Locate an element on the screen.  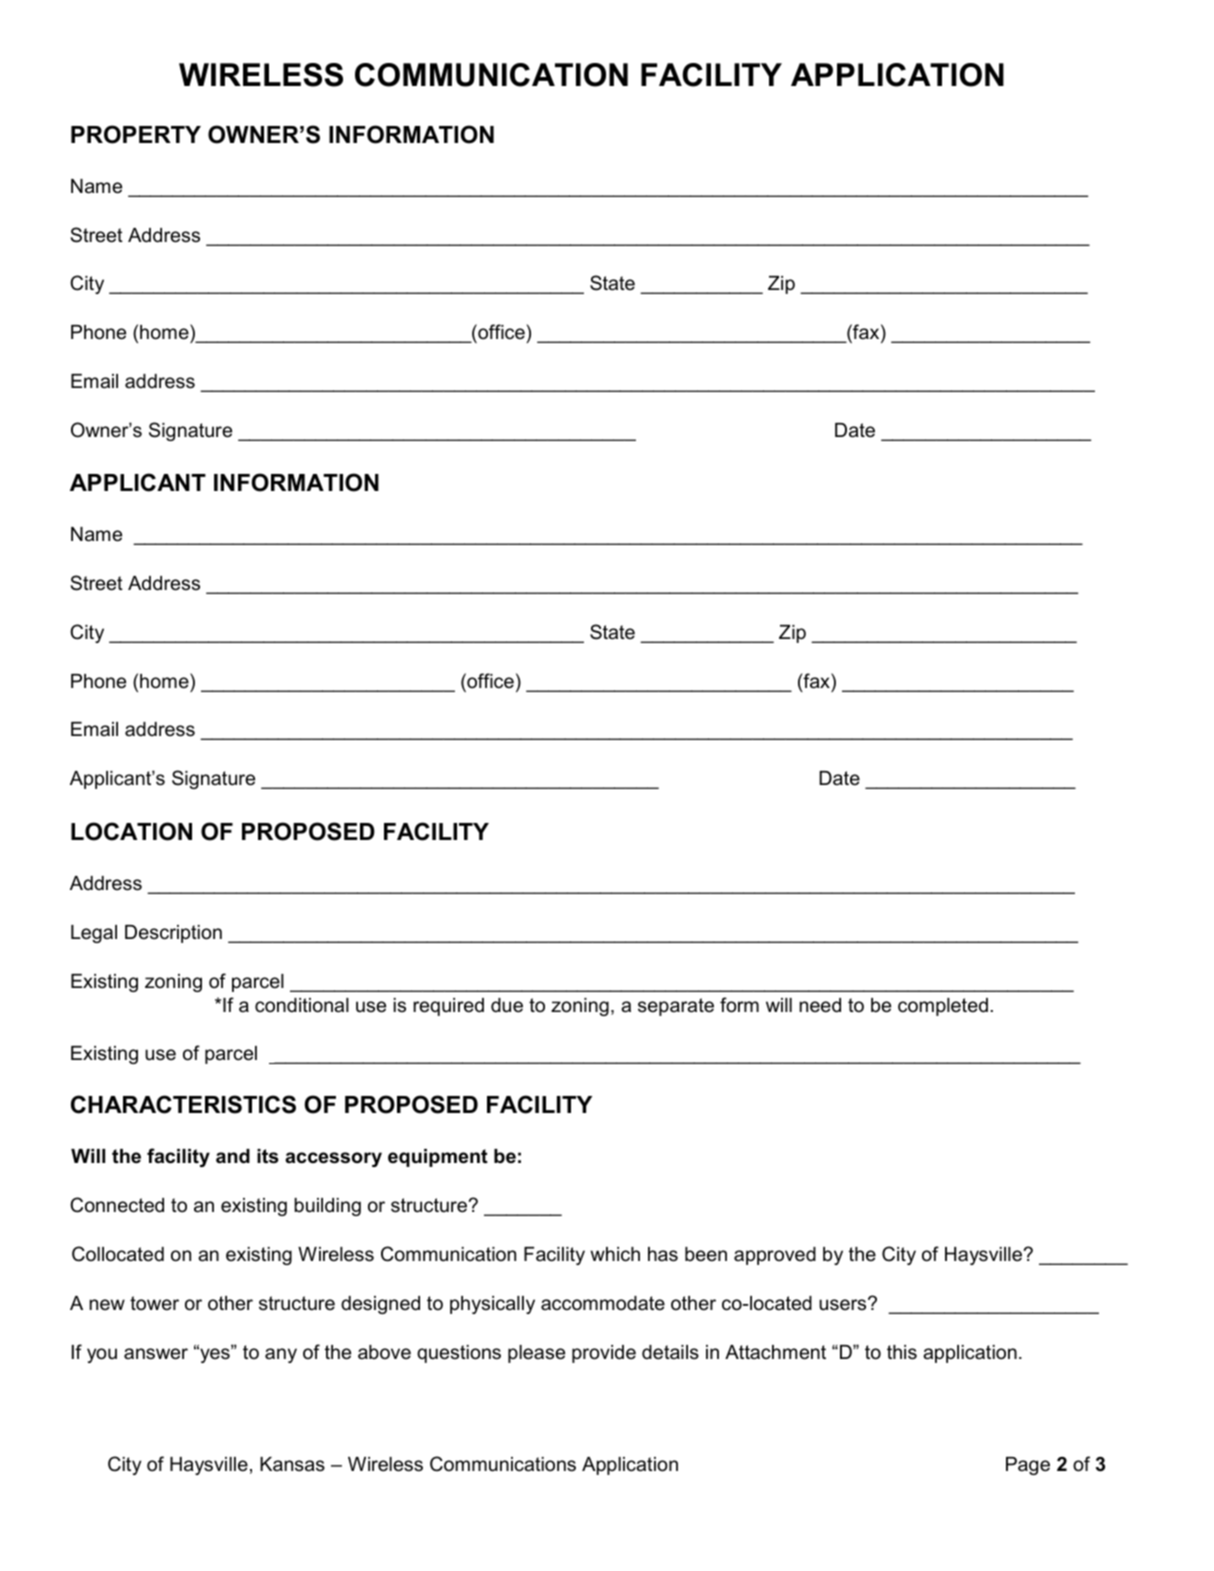
need is located at coordinates (820, 1005).
